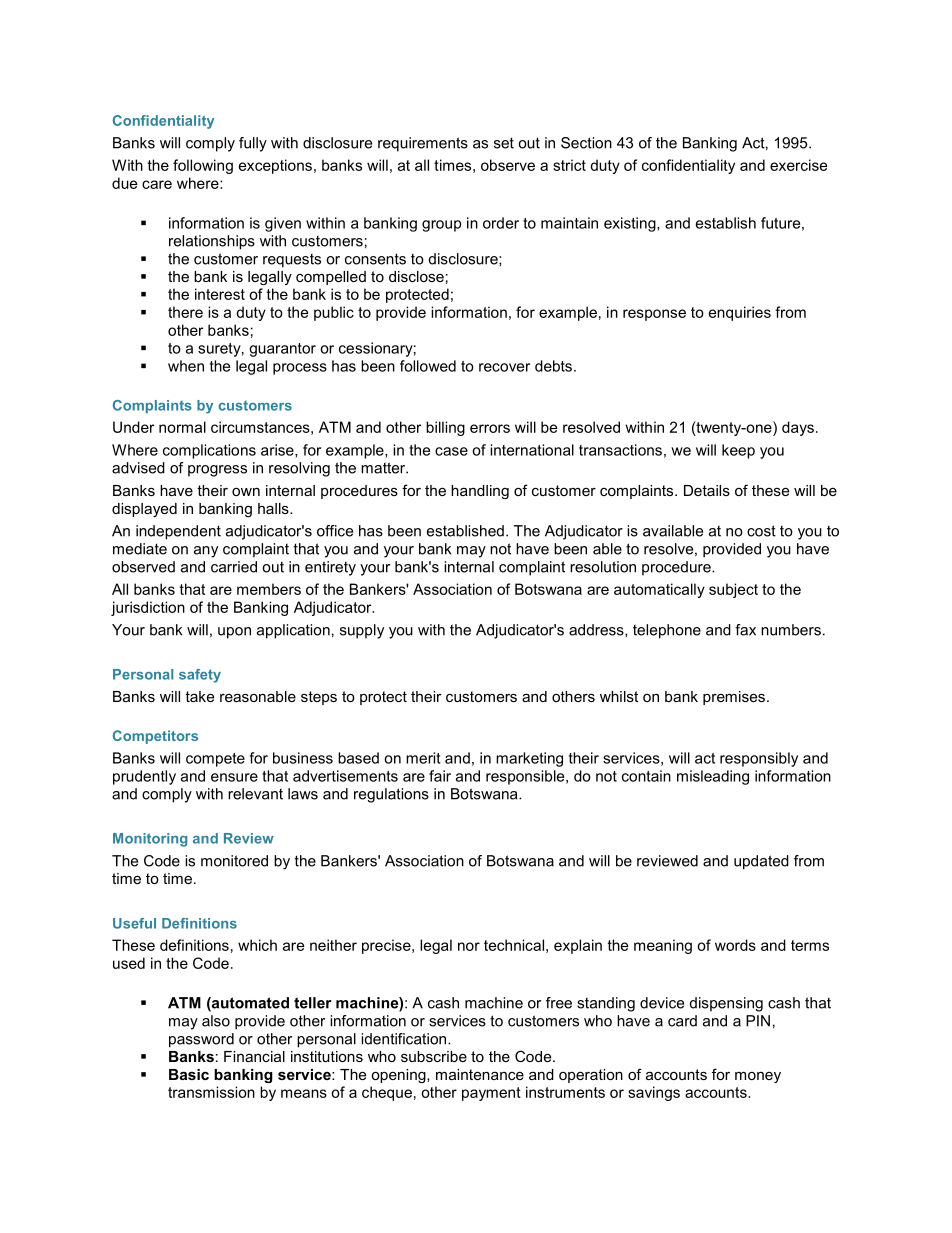 This image has height=1233, width=952. I want to click on supply, so click(362, 631).
